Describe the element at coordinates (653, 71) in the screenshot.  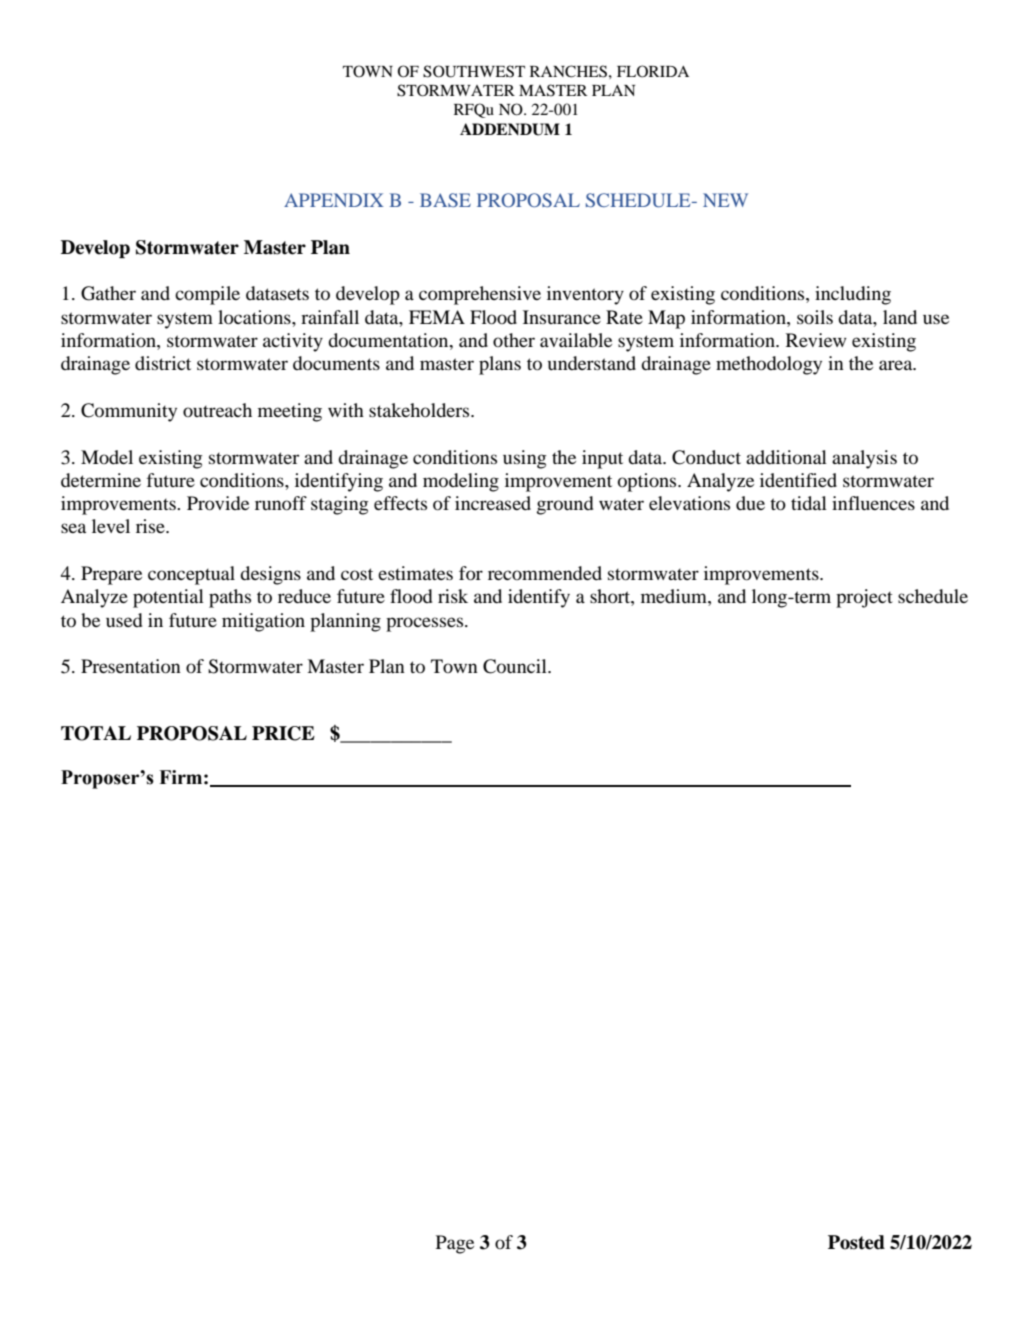
I see `FLORIDA` at that location.
